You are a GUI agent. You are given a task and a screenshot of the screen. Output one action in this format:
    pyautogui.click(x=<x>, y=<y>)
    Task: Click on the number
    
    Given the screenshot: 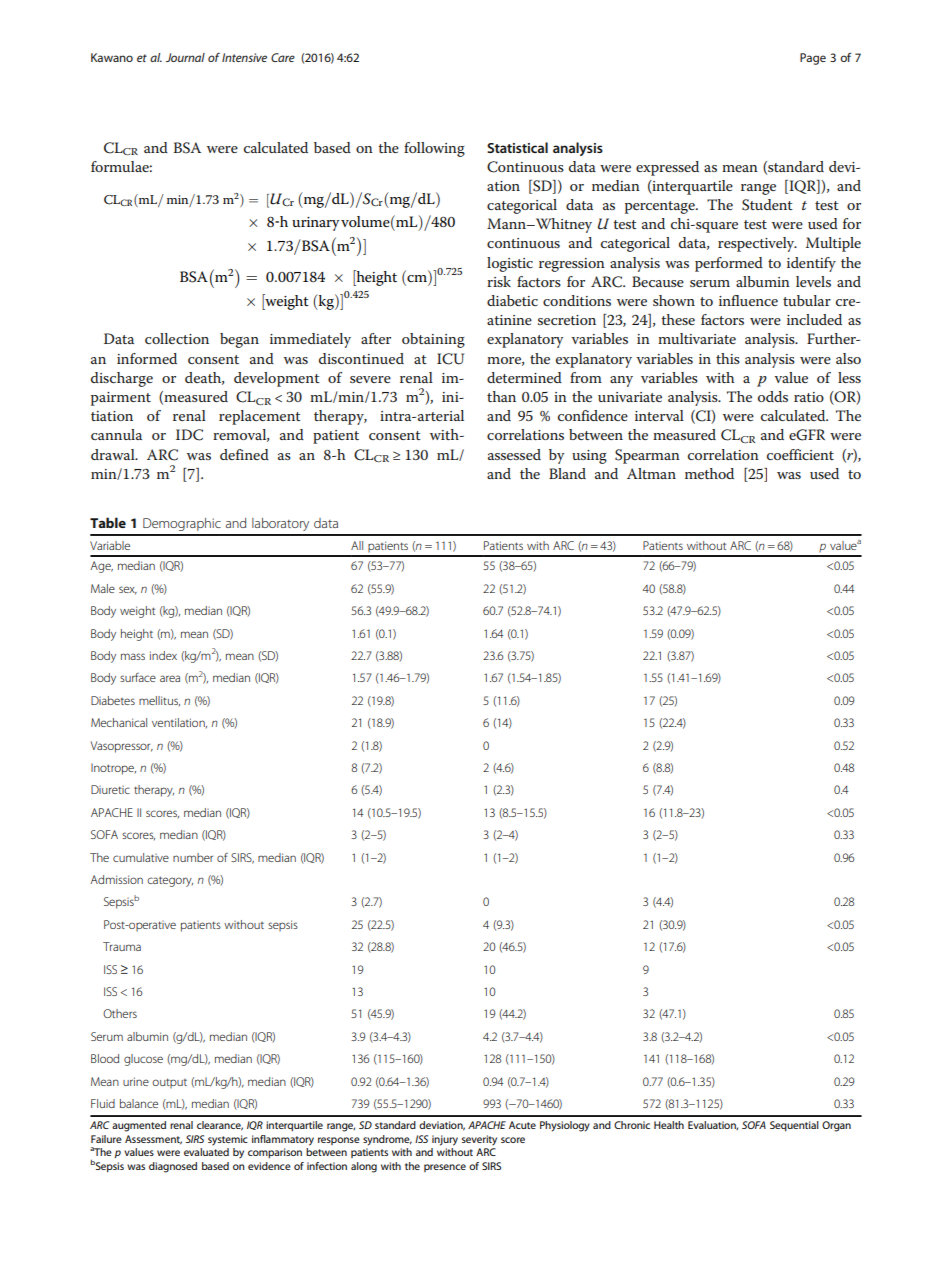 What is the action you would take?
    pyautogui.click(x=193, y=857)
